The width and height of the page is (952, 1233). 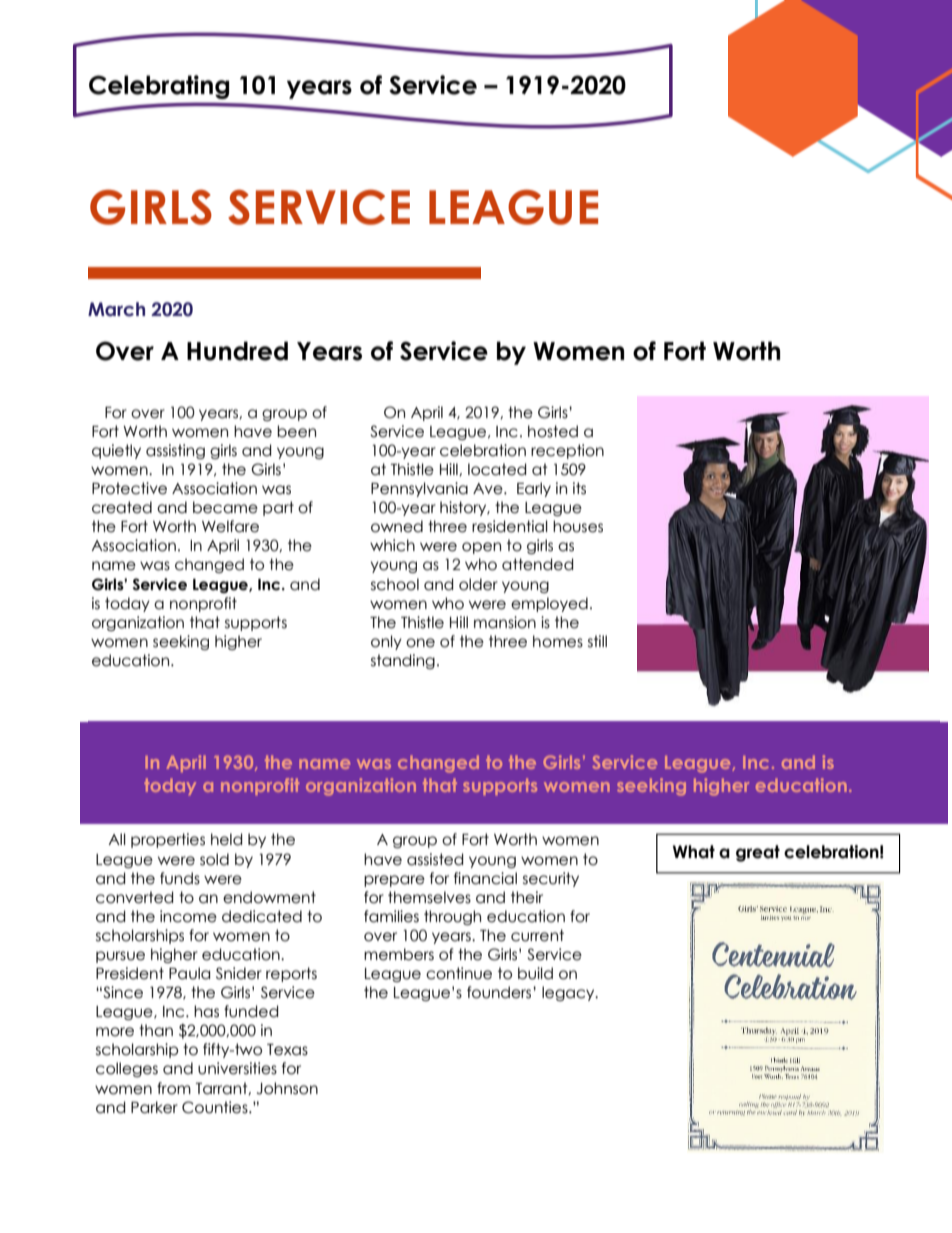 What do you see at coordinates (500, 992) in the page?
I see `founders` at bounding box center [500, 992].
